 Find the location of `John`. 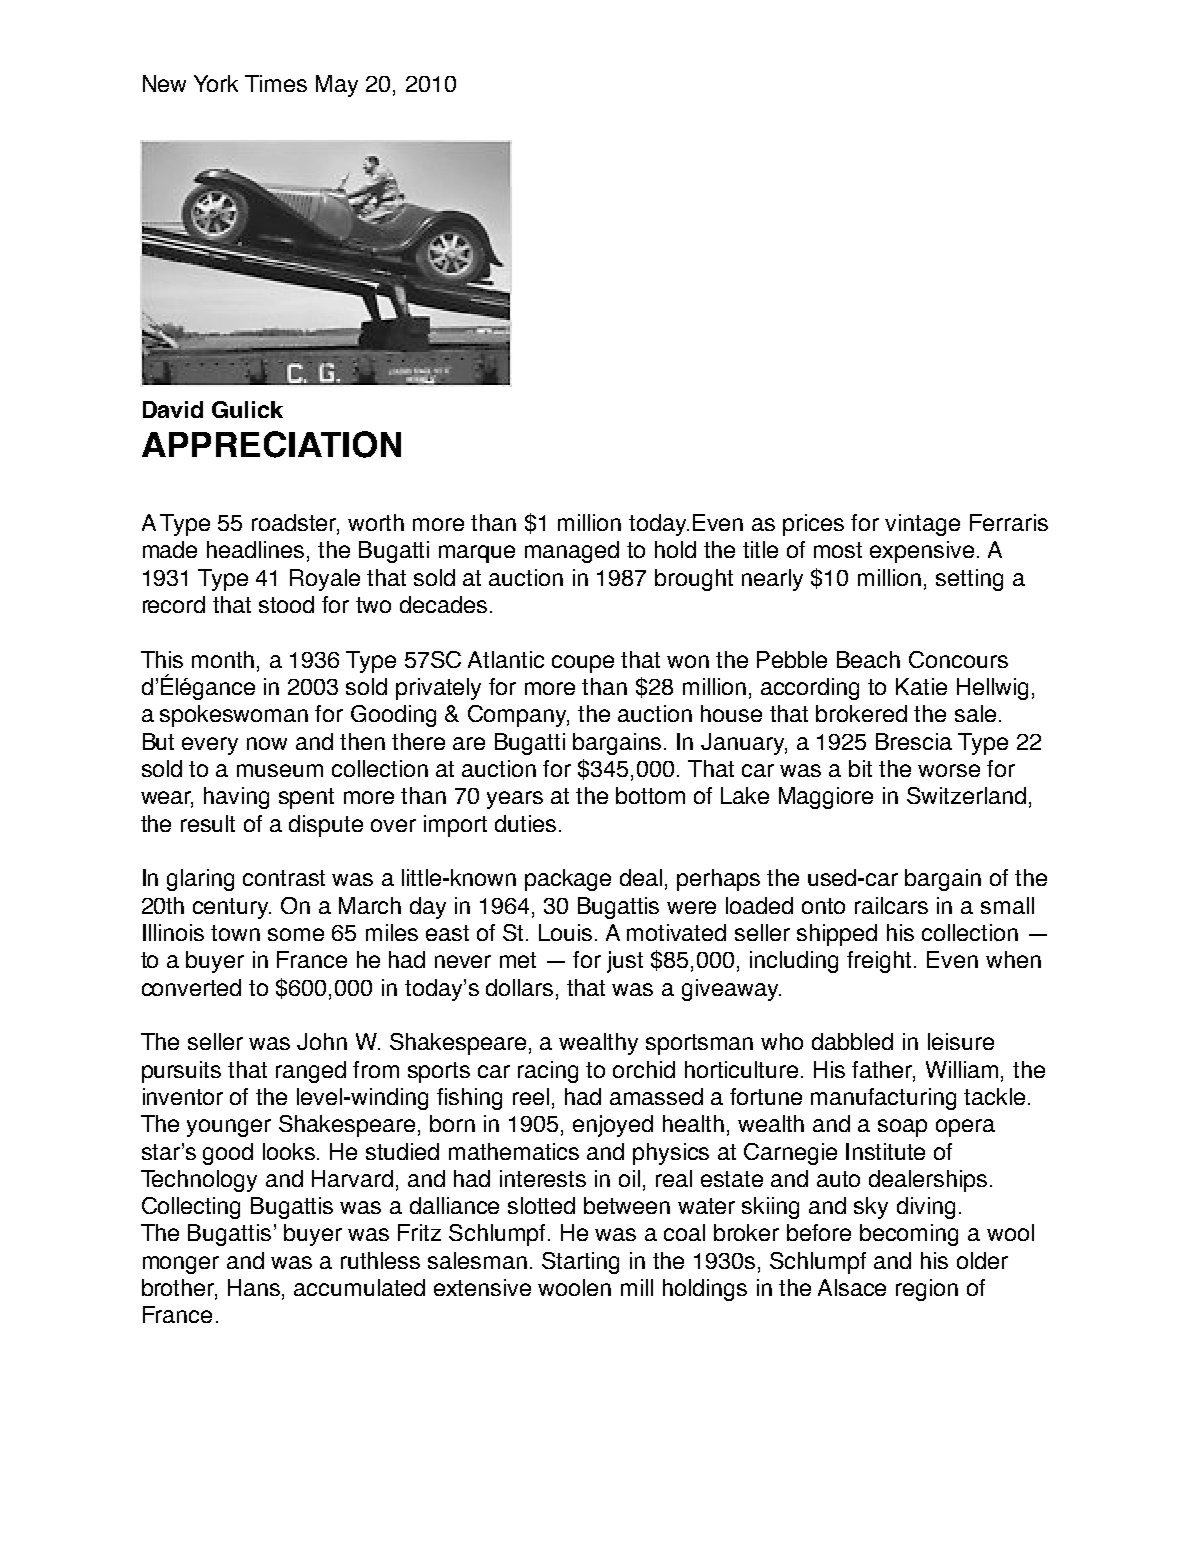

John is located at coordinates (322, 1041).
